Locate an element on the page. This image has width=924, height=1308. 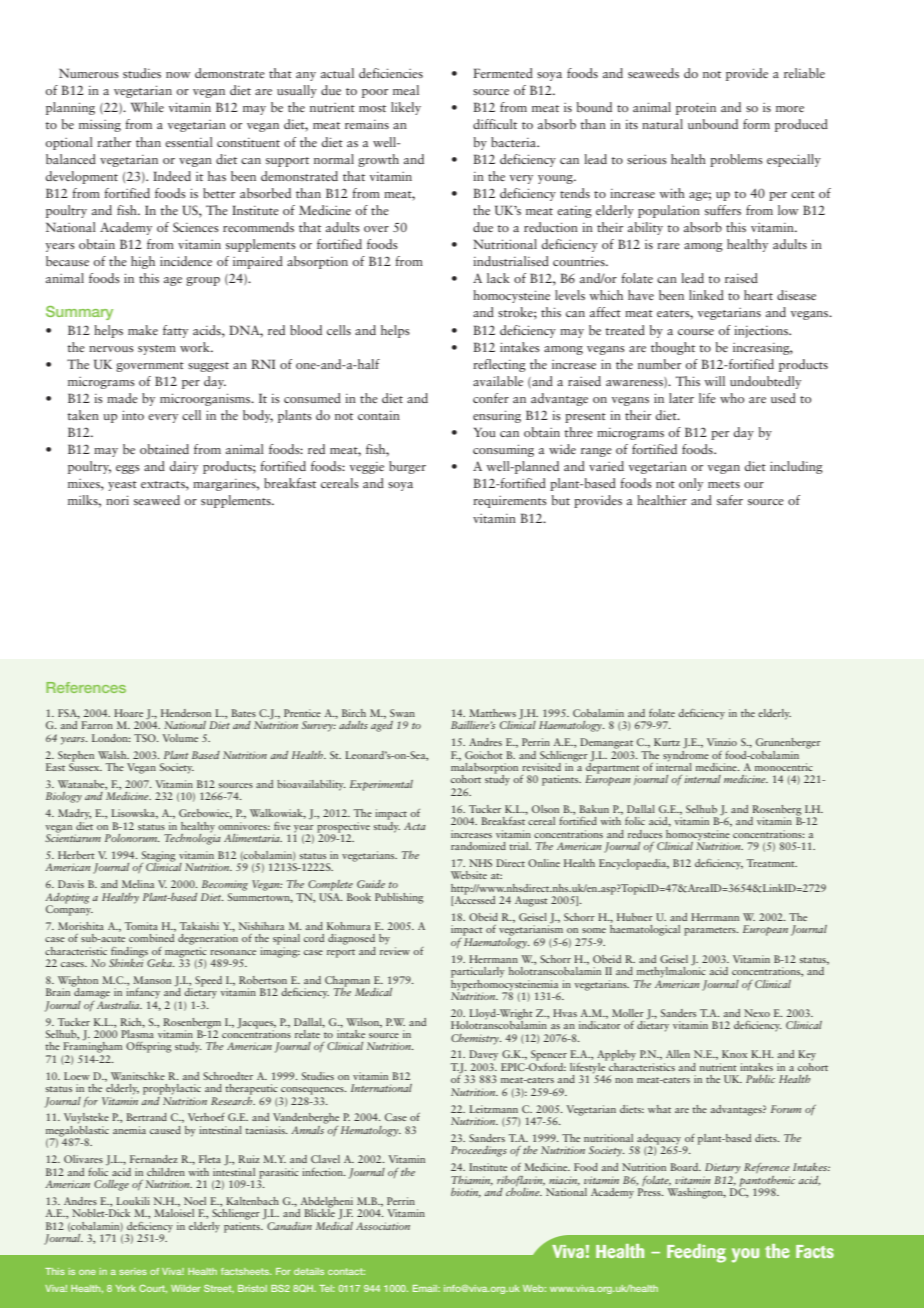
likely is located at coordinates (406, 108).
